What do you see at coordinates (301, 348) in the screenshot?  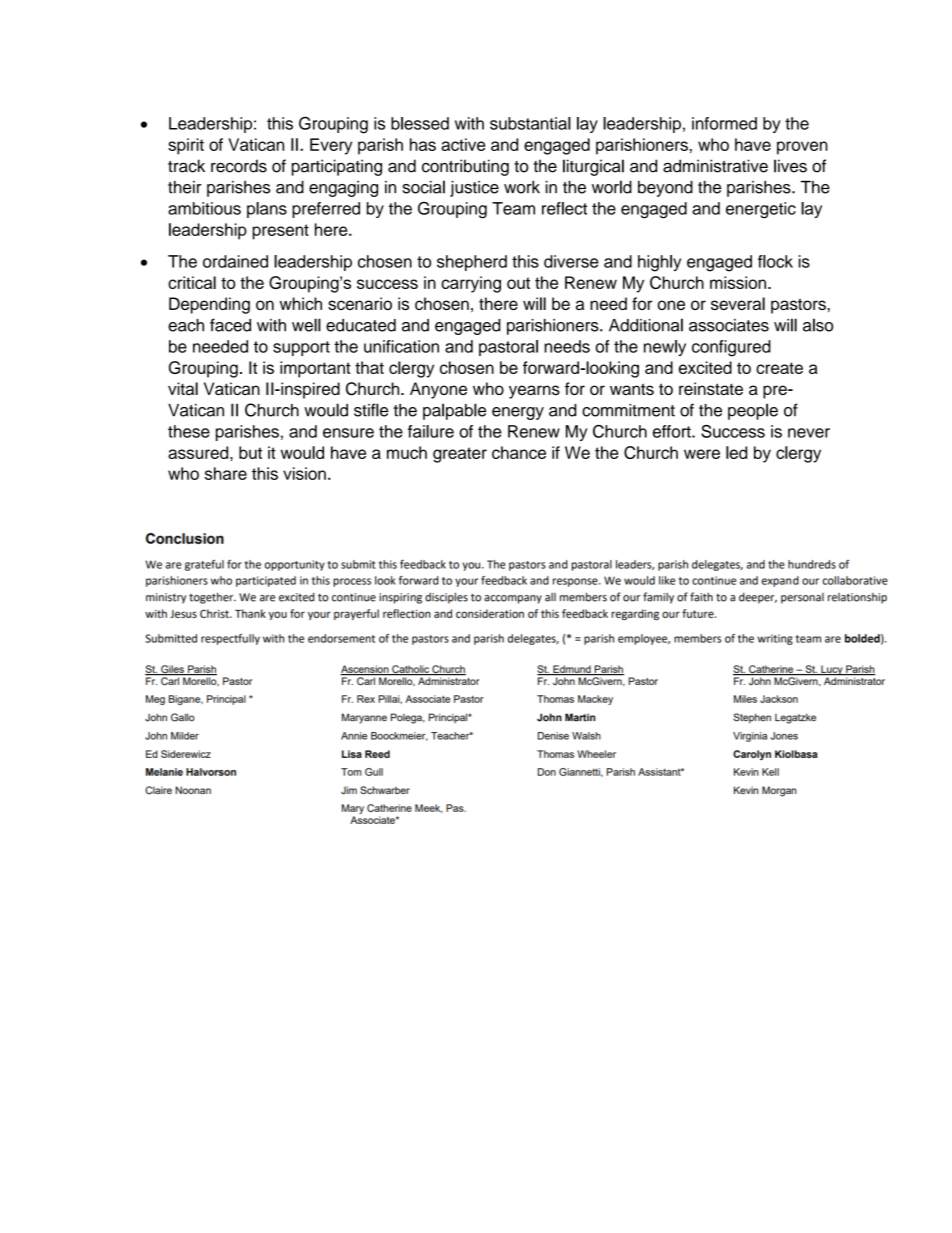 I see `support` at bounding box center [301, 348].
